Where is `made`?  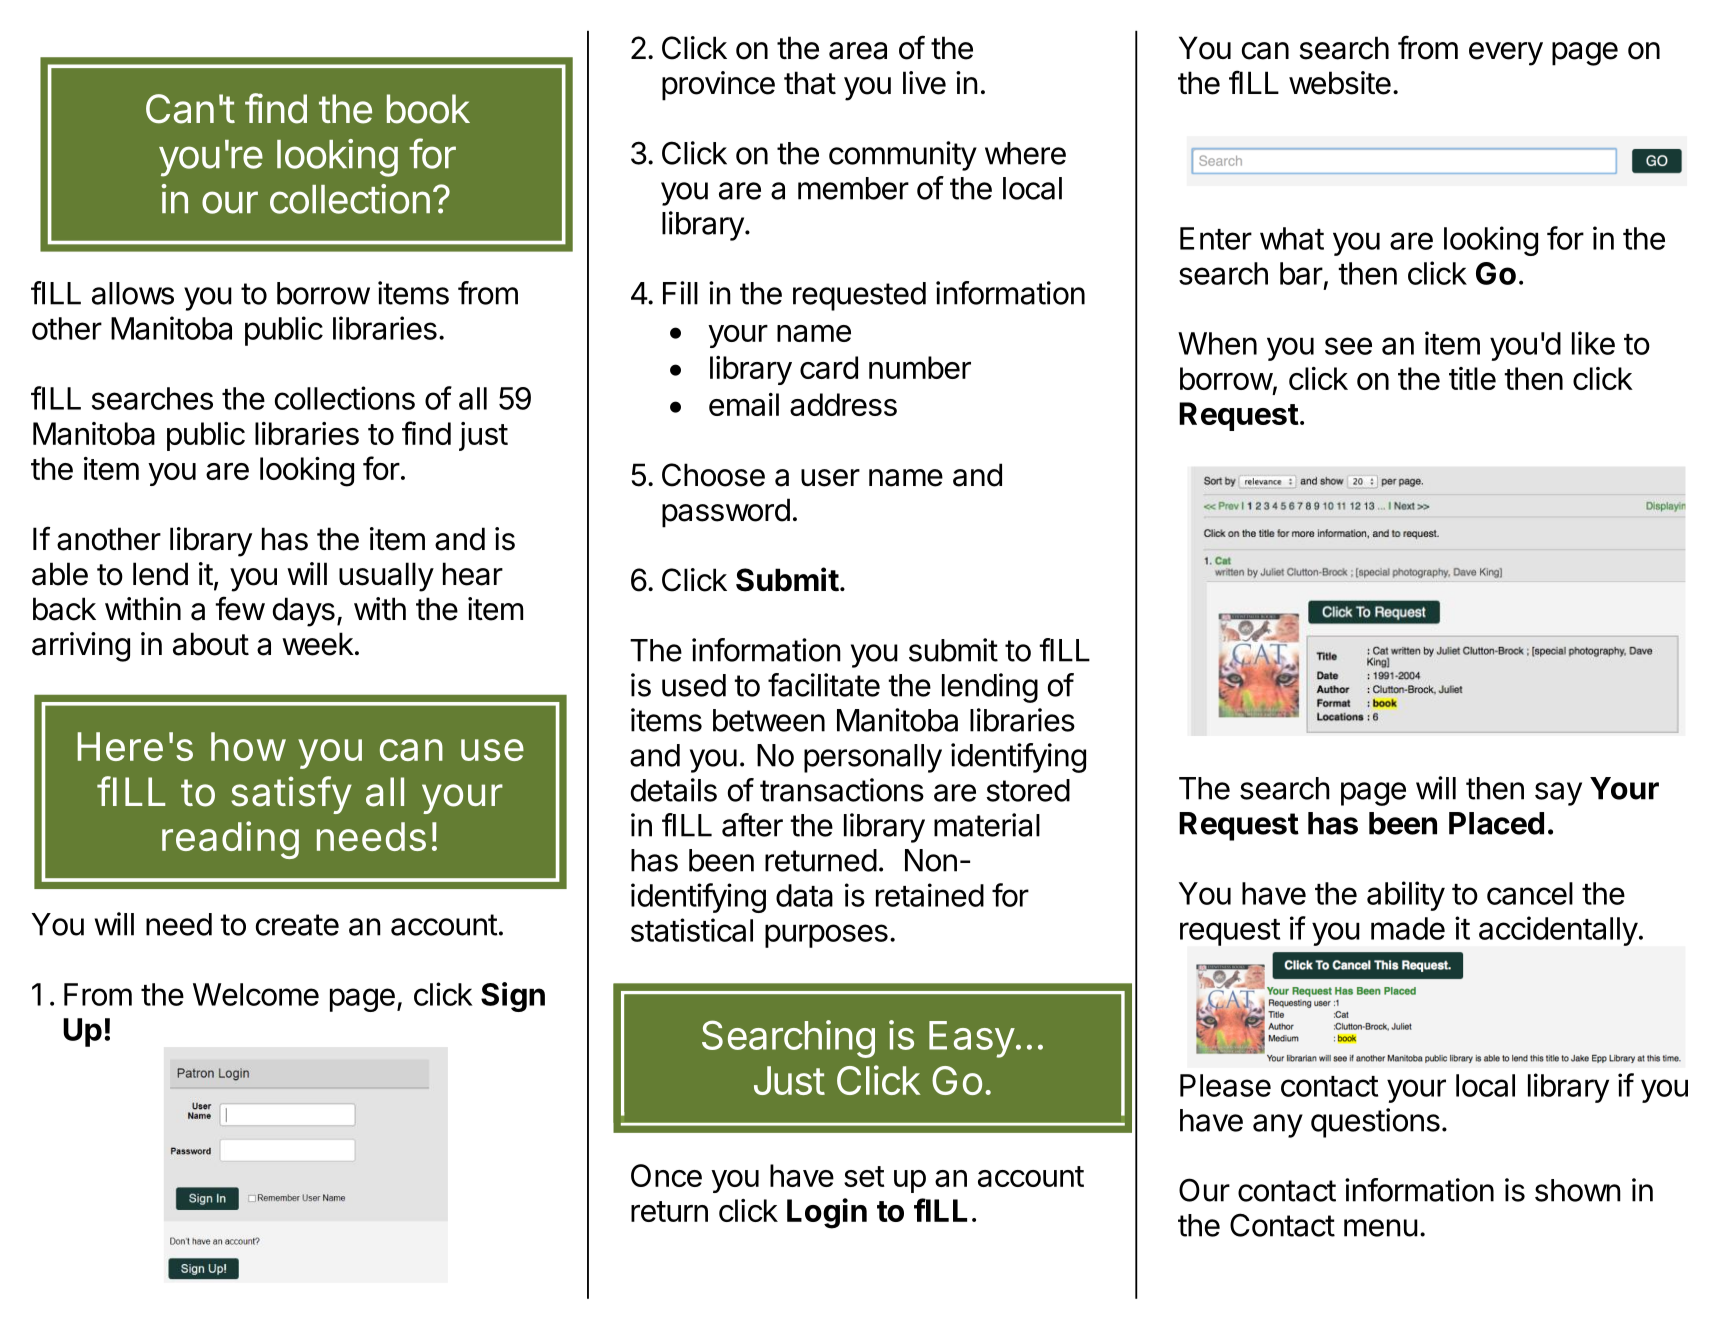 made is located at coordinates (1408, 928).
